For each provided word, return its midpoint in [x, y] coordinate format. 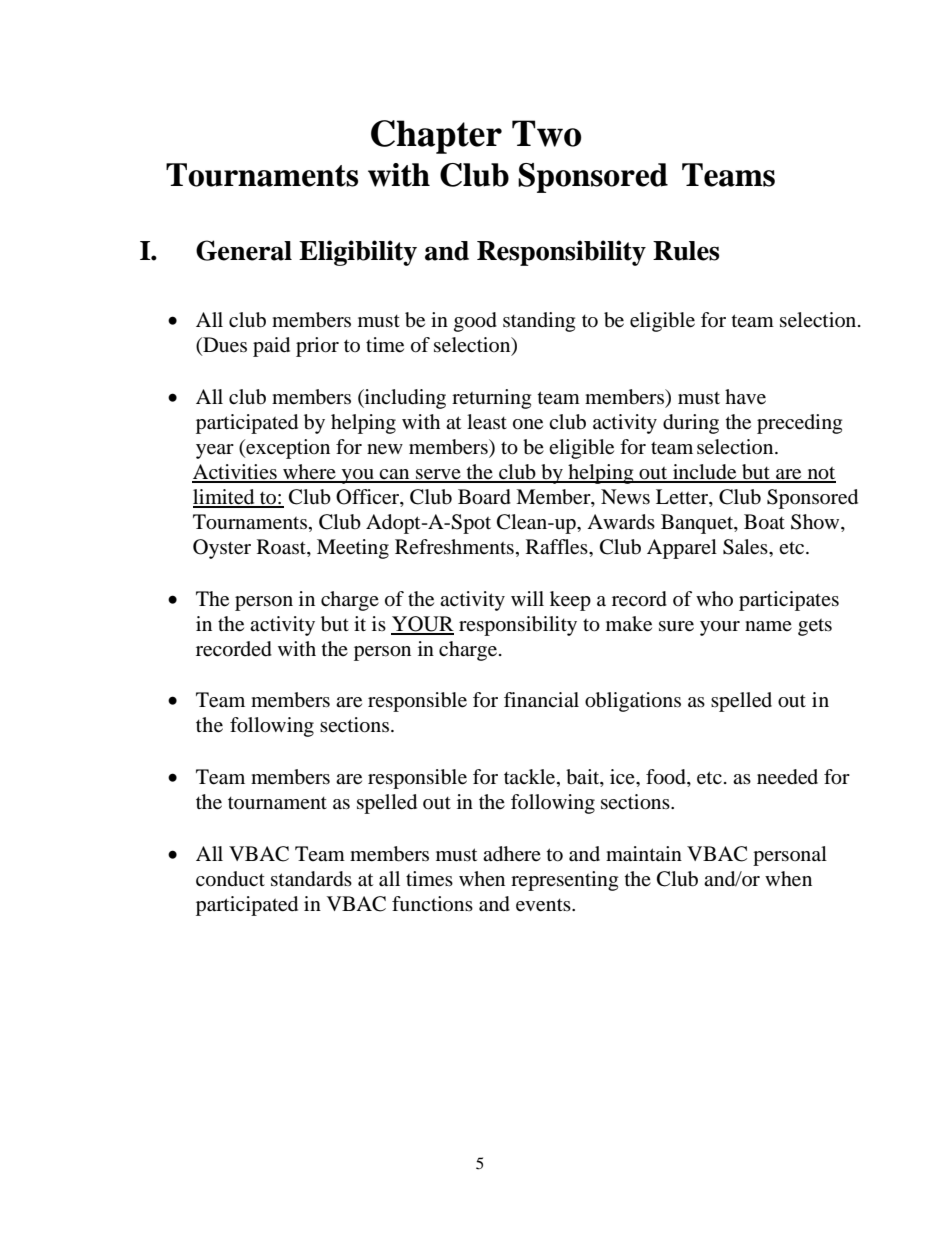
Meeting [353, 549]
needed [787, 777]
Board [484, 497]
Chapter [436, 137]
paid [271, 347]
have [745, 397]
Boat [764, 522]
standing [539, 322]
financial [541, 700]
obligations [633, 702]
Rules [686, 251]
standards [311, 879]
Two [547, 133]
